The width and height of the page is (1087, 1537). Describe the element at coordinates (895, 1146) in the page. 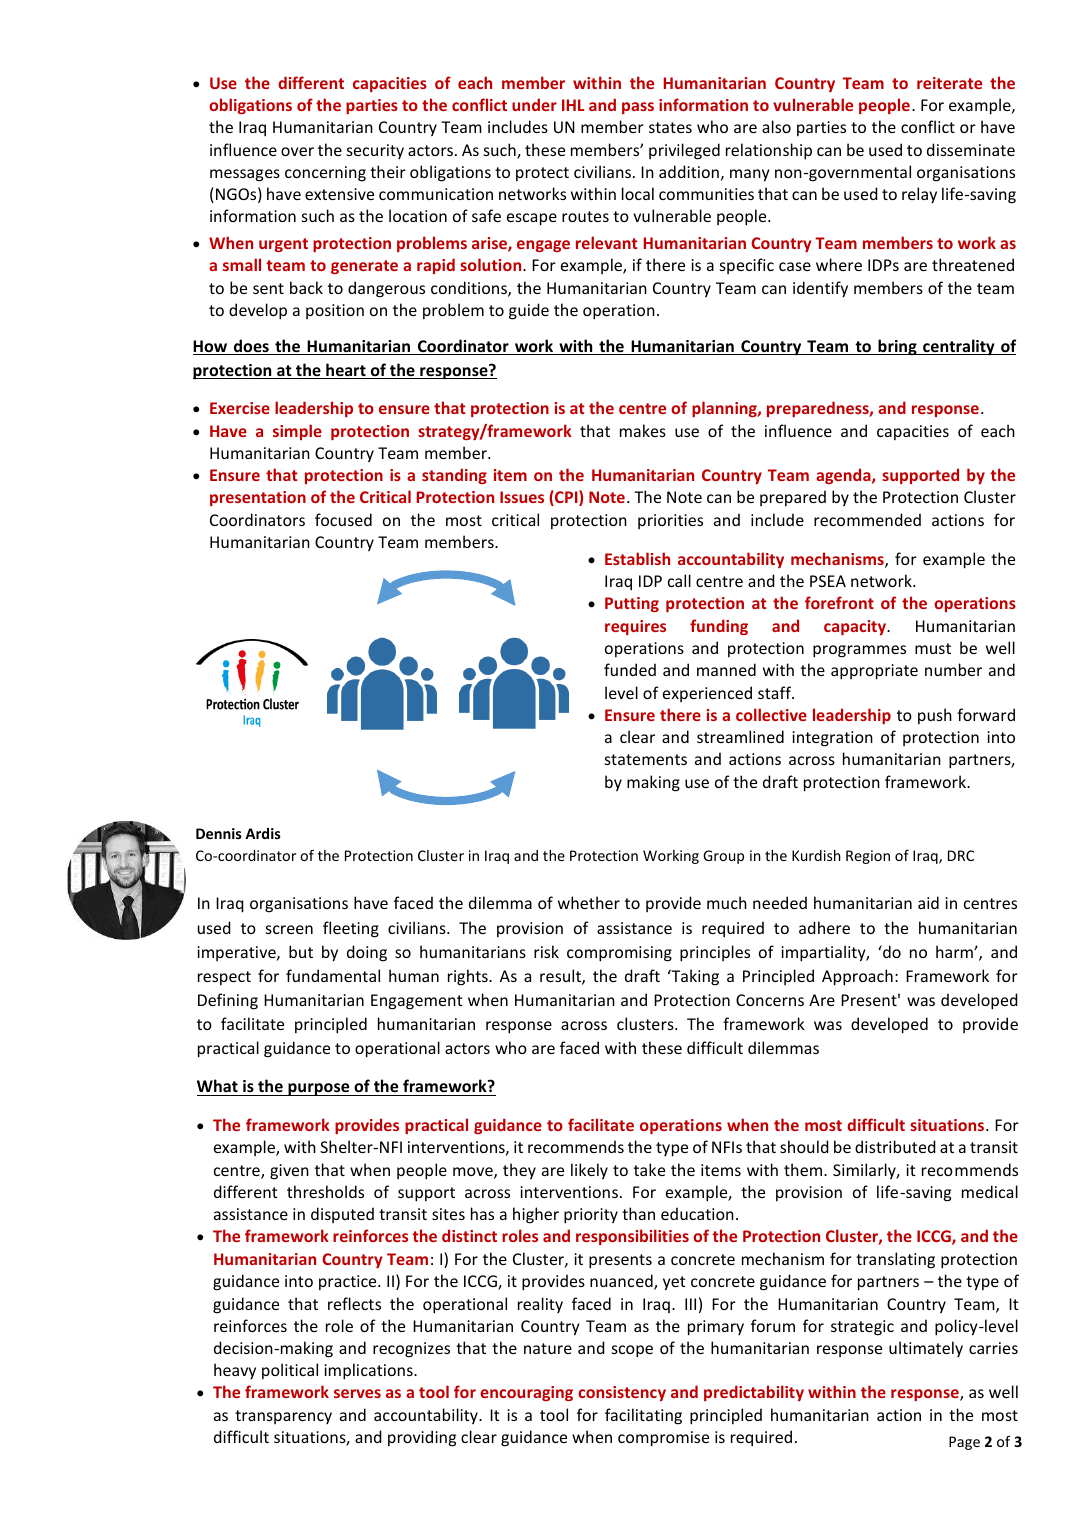

I see `distributed` at that location.
